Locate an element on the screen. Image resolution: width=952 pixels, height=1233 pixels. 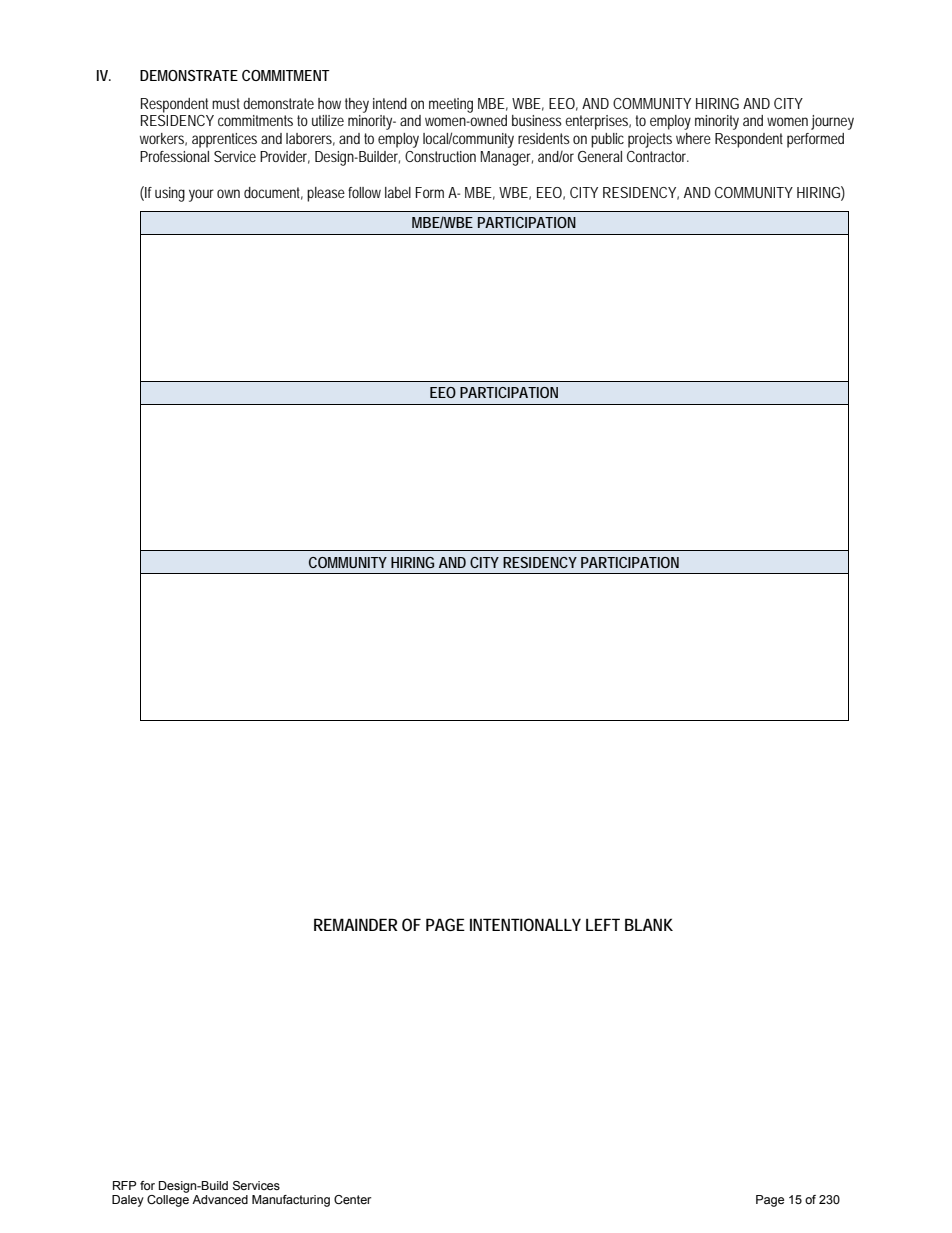
label is located at coordinates (398, 192).
